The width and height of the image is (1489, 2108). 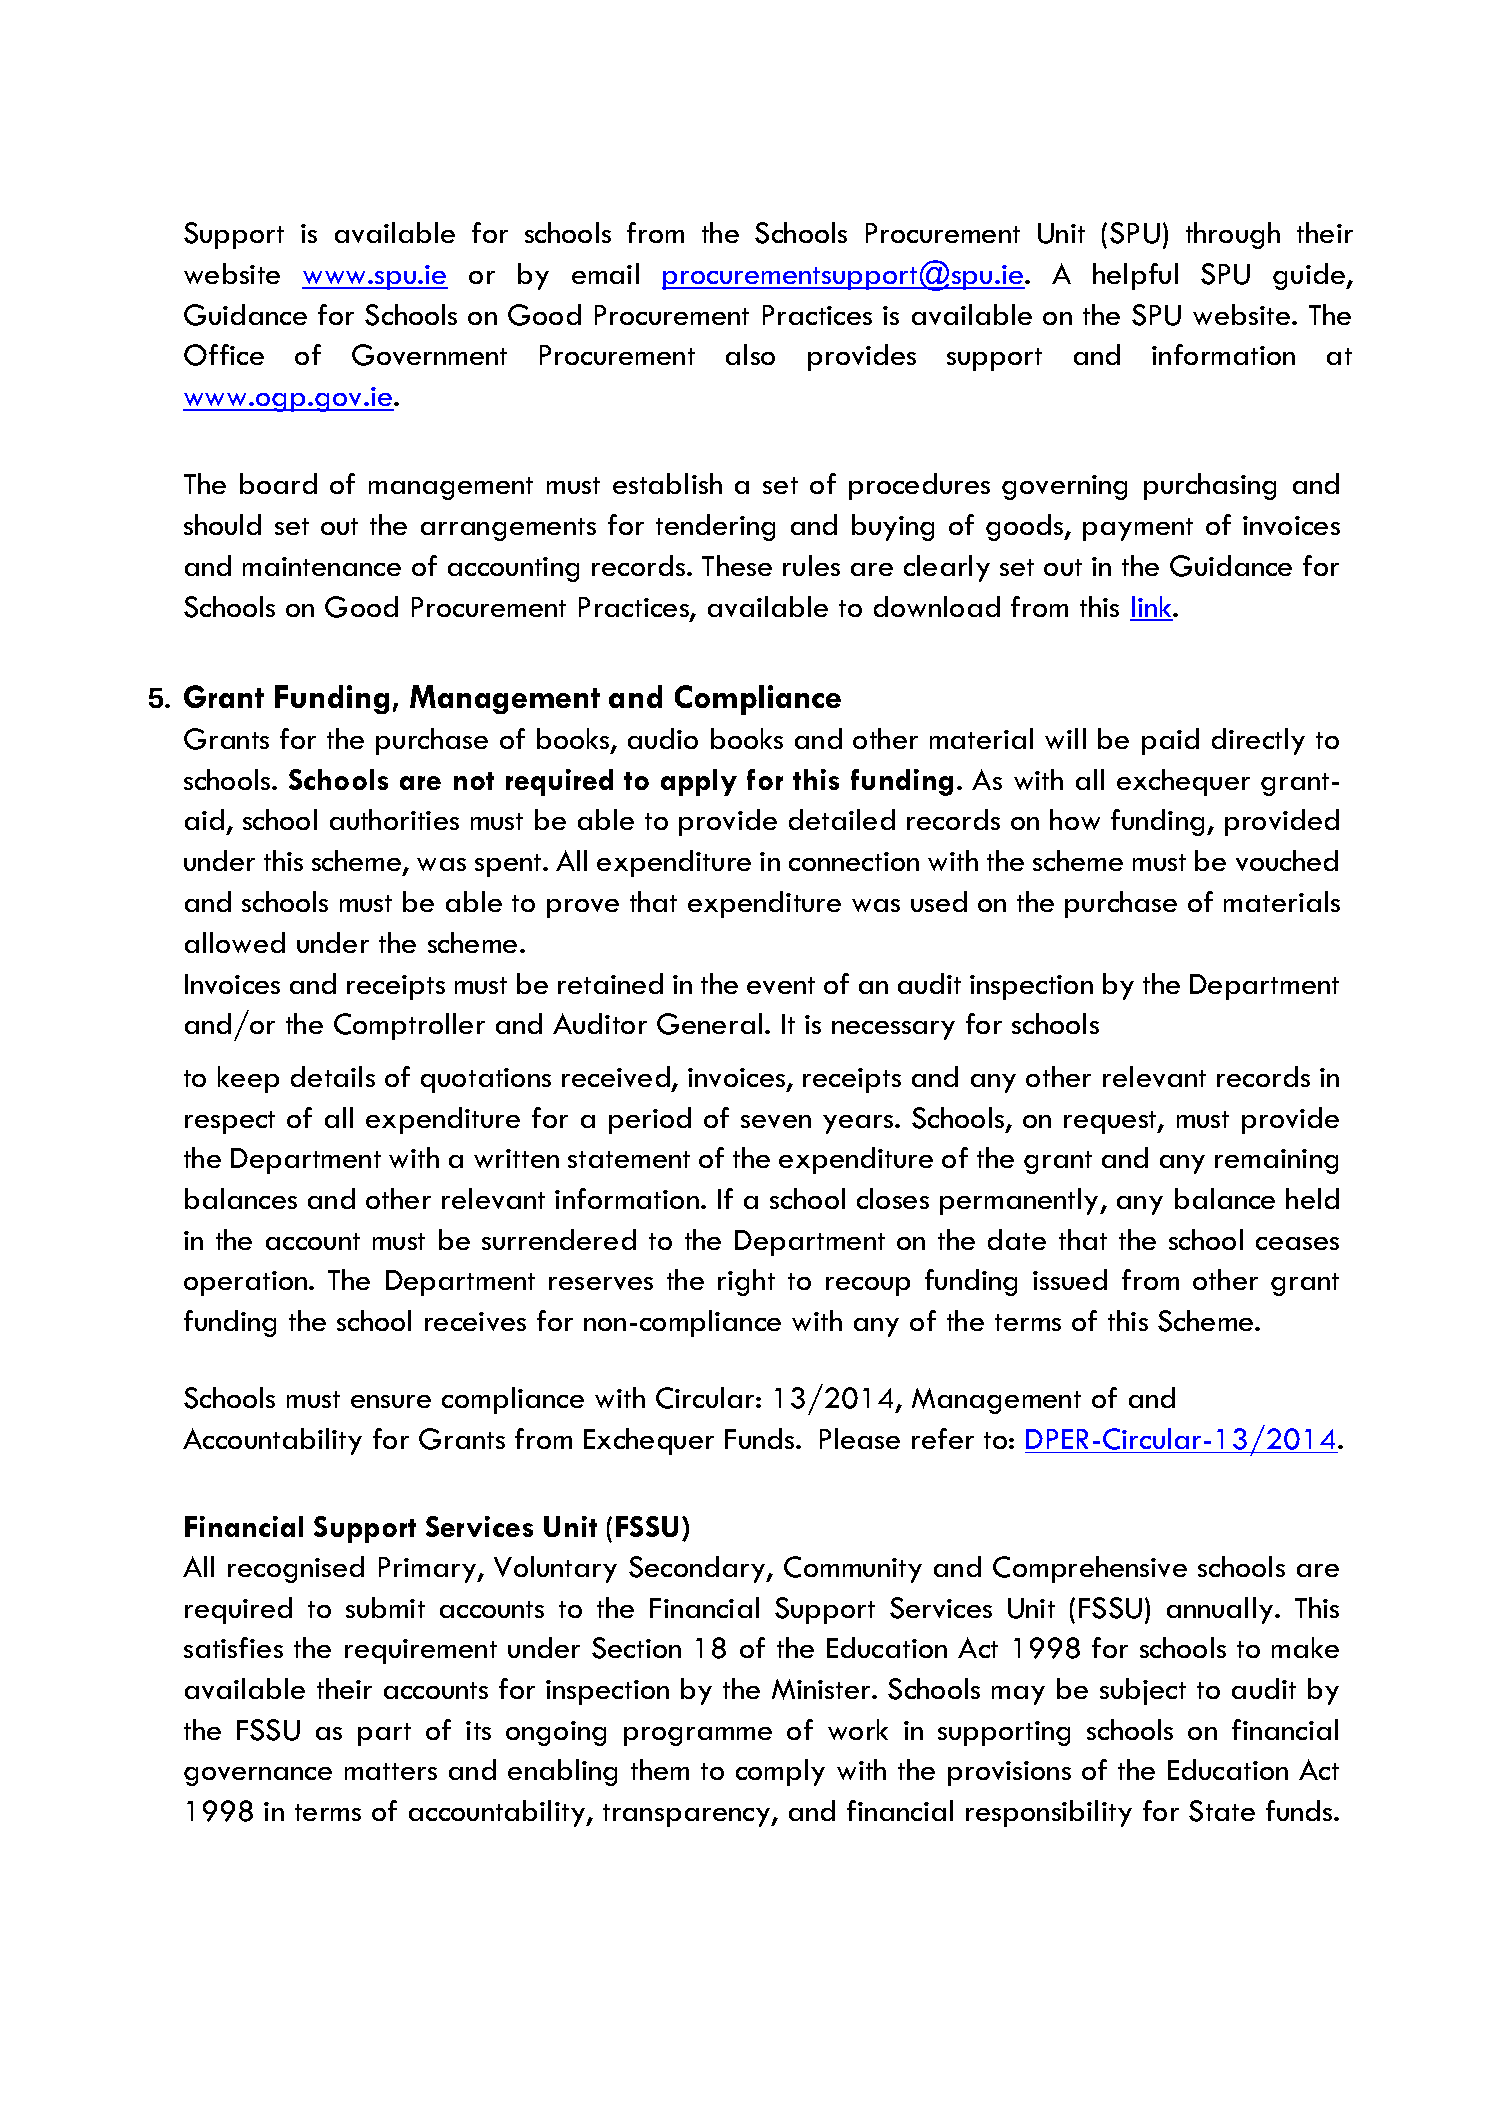 What do you see at coordinates (860, 1438) in the image?
I see `Please` at bounding box center [860, 1438].
